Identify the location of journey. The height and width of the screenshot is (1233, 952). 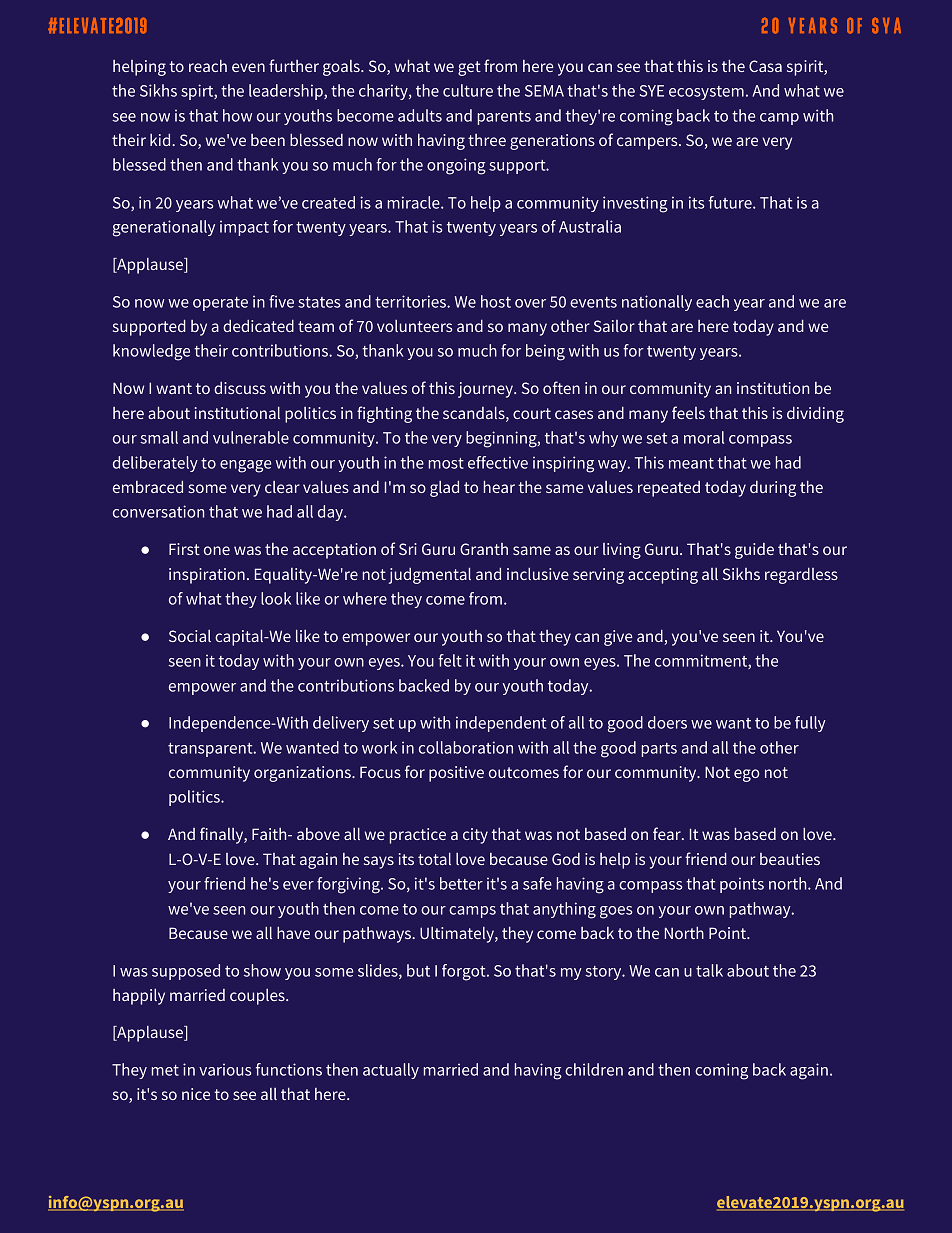
(486, 390).
